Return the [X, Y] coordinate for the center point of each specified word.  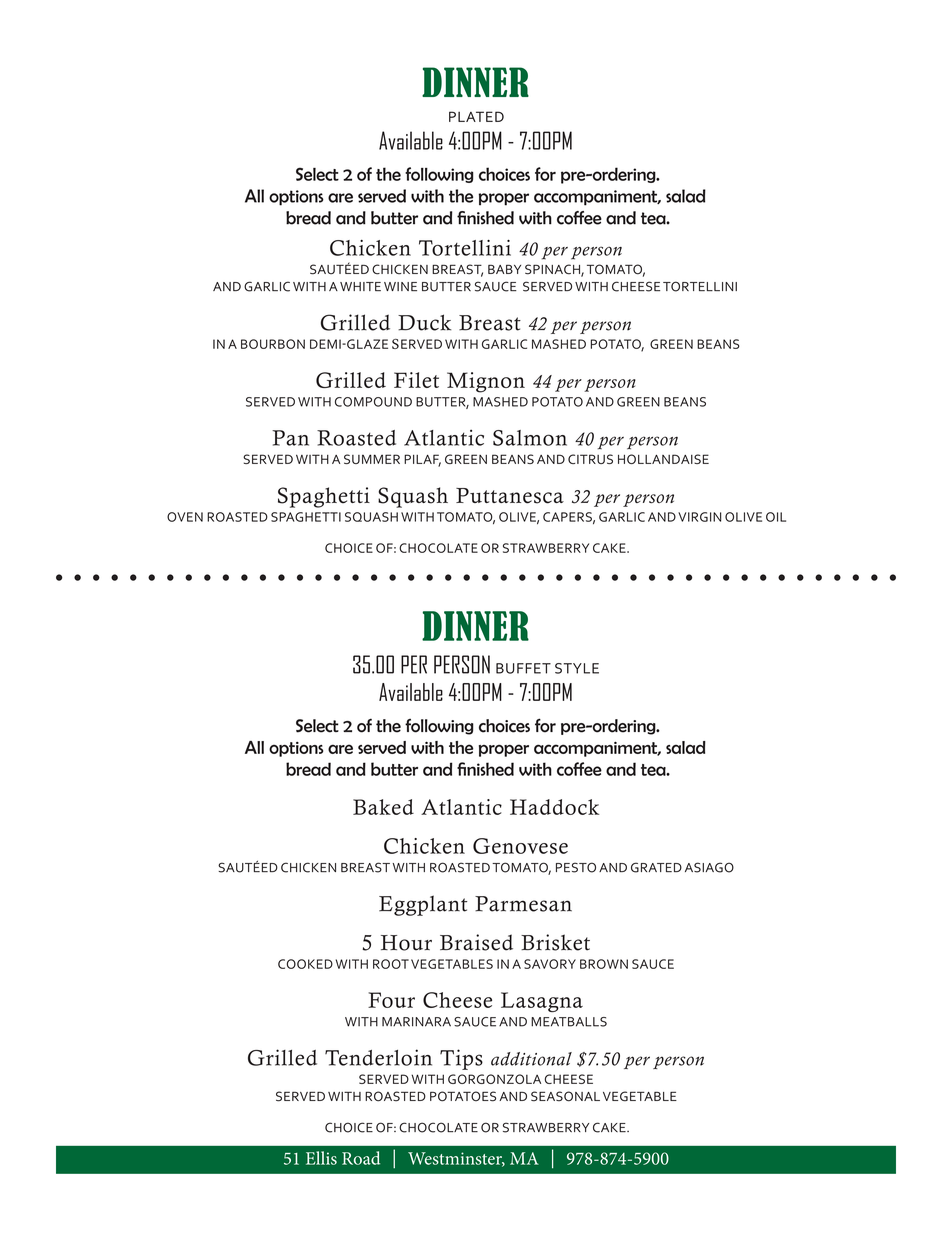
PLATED [476, 116]
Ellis [321, 1158]
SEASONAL [565, 1096]
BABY [504, 269]
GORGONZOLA [494, 1079]
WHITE [360, 286]
